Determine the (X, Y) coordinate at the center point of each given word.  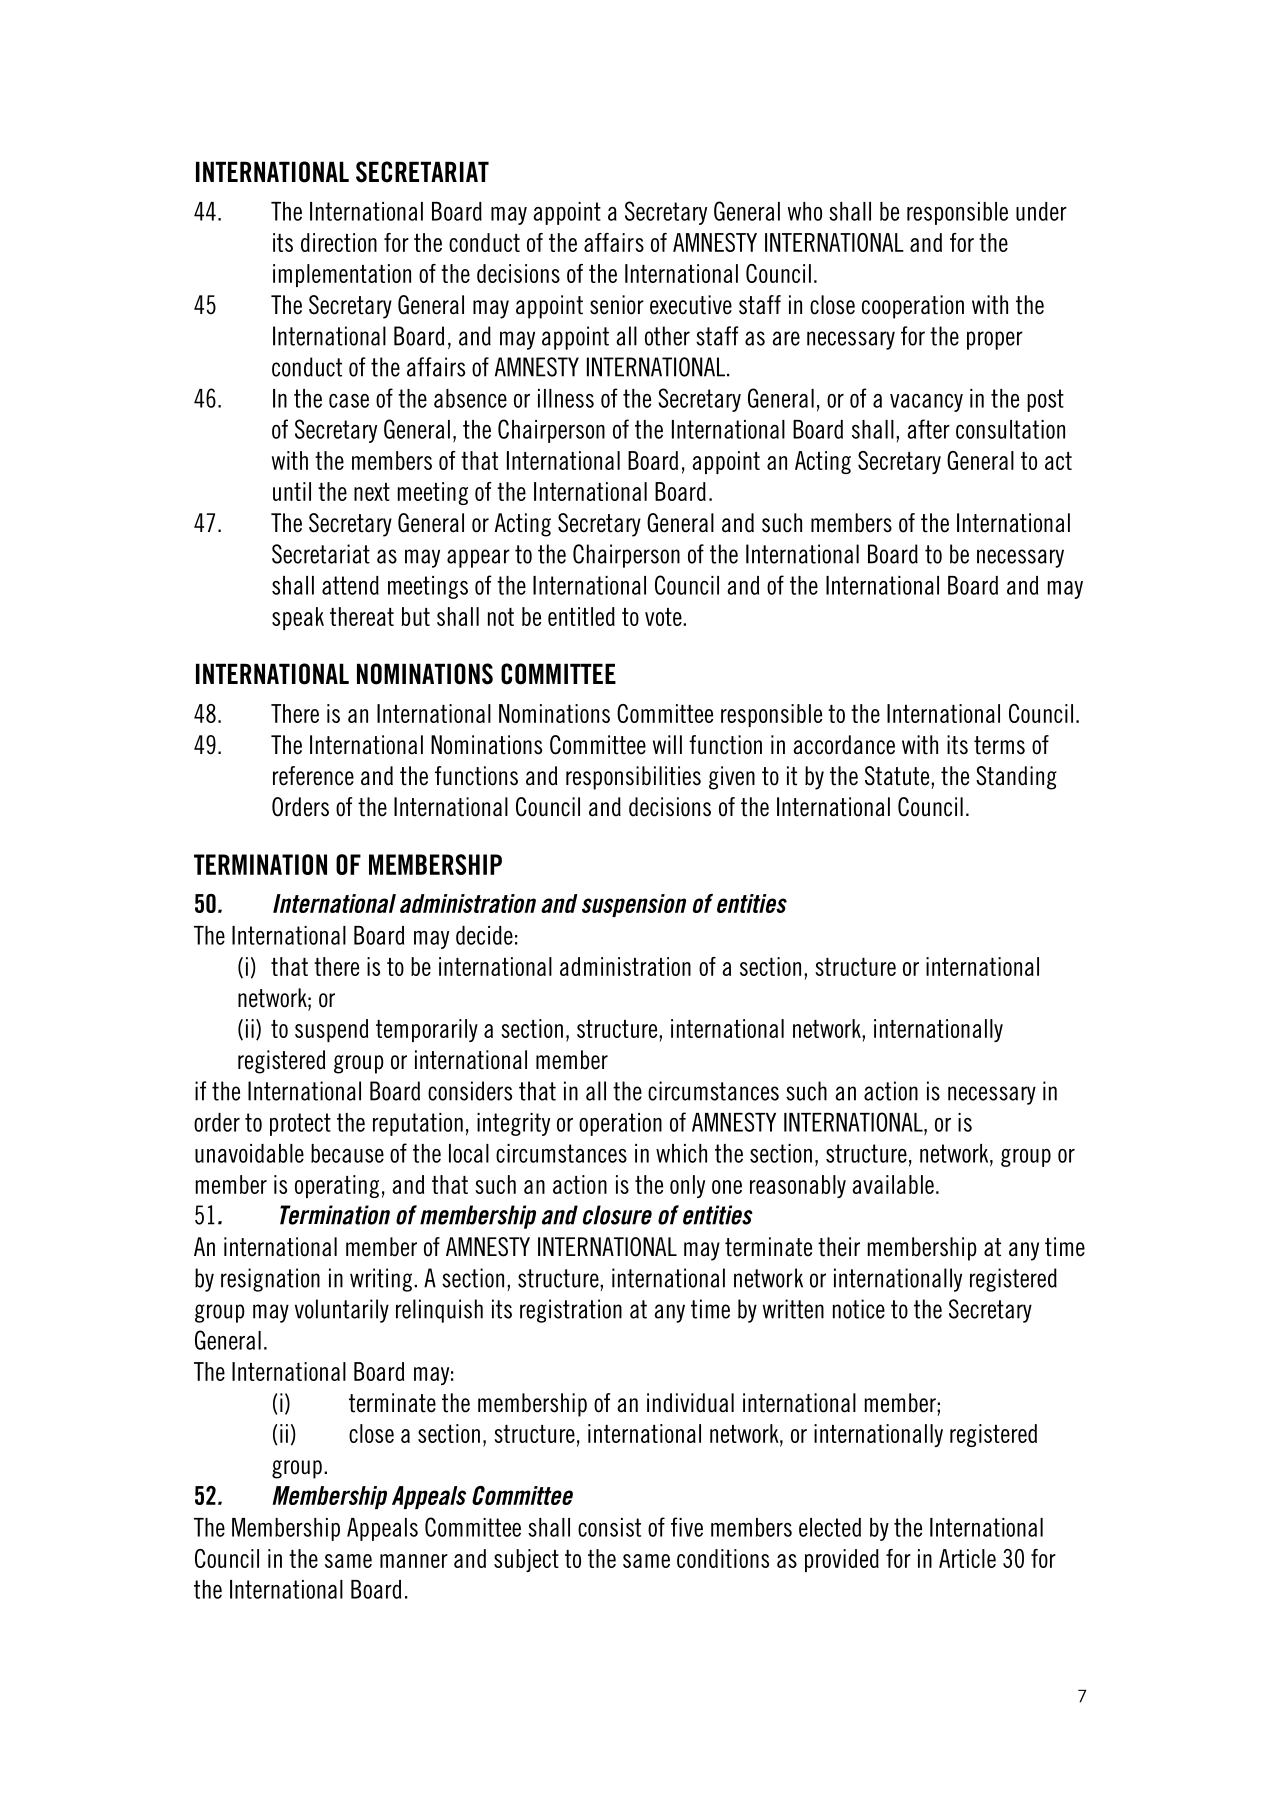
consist (609, 1527)
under (1041, 211)
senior (617, 305)
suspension (634, 905)
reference (313, 776)
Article (967, 1558)
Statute (898, 776)
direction (339, 242)
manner (414, 1561)
